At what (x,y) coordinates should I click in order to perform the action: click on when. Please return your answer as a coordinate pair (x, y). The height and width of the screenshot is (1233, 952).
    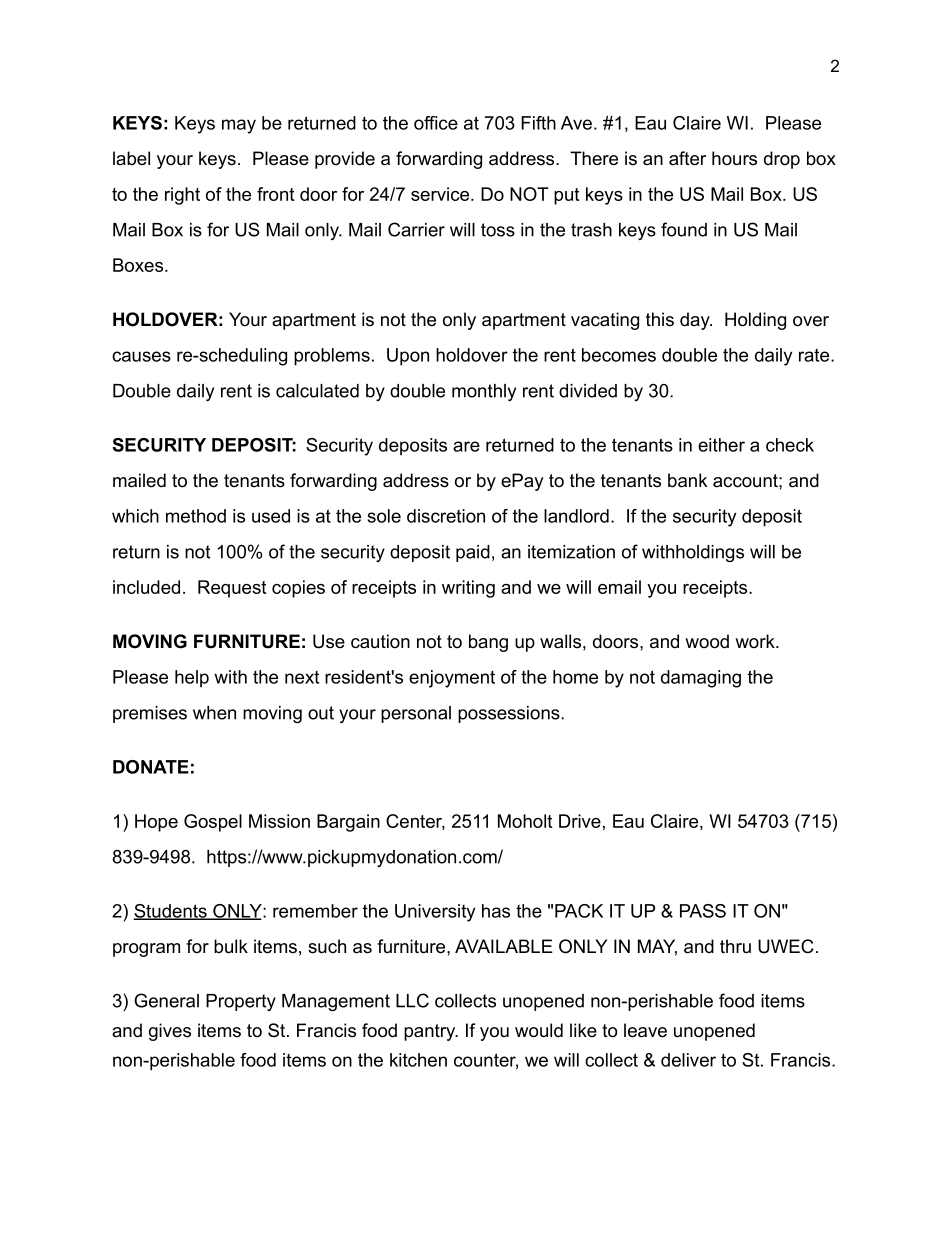
    Looking at the image, I should click on (214, 713).
